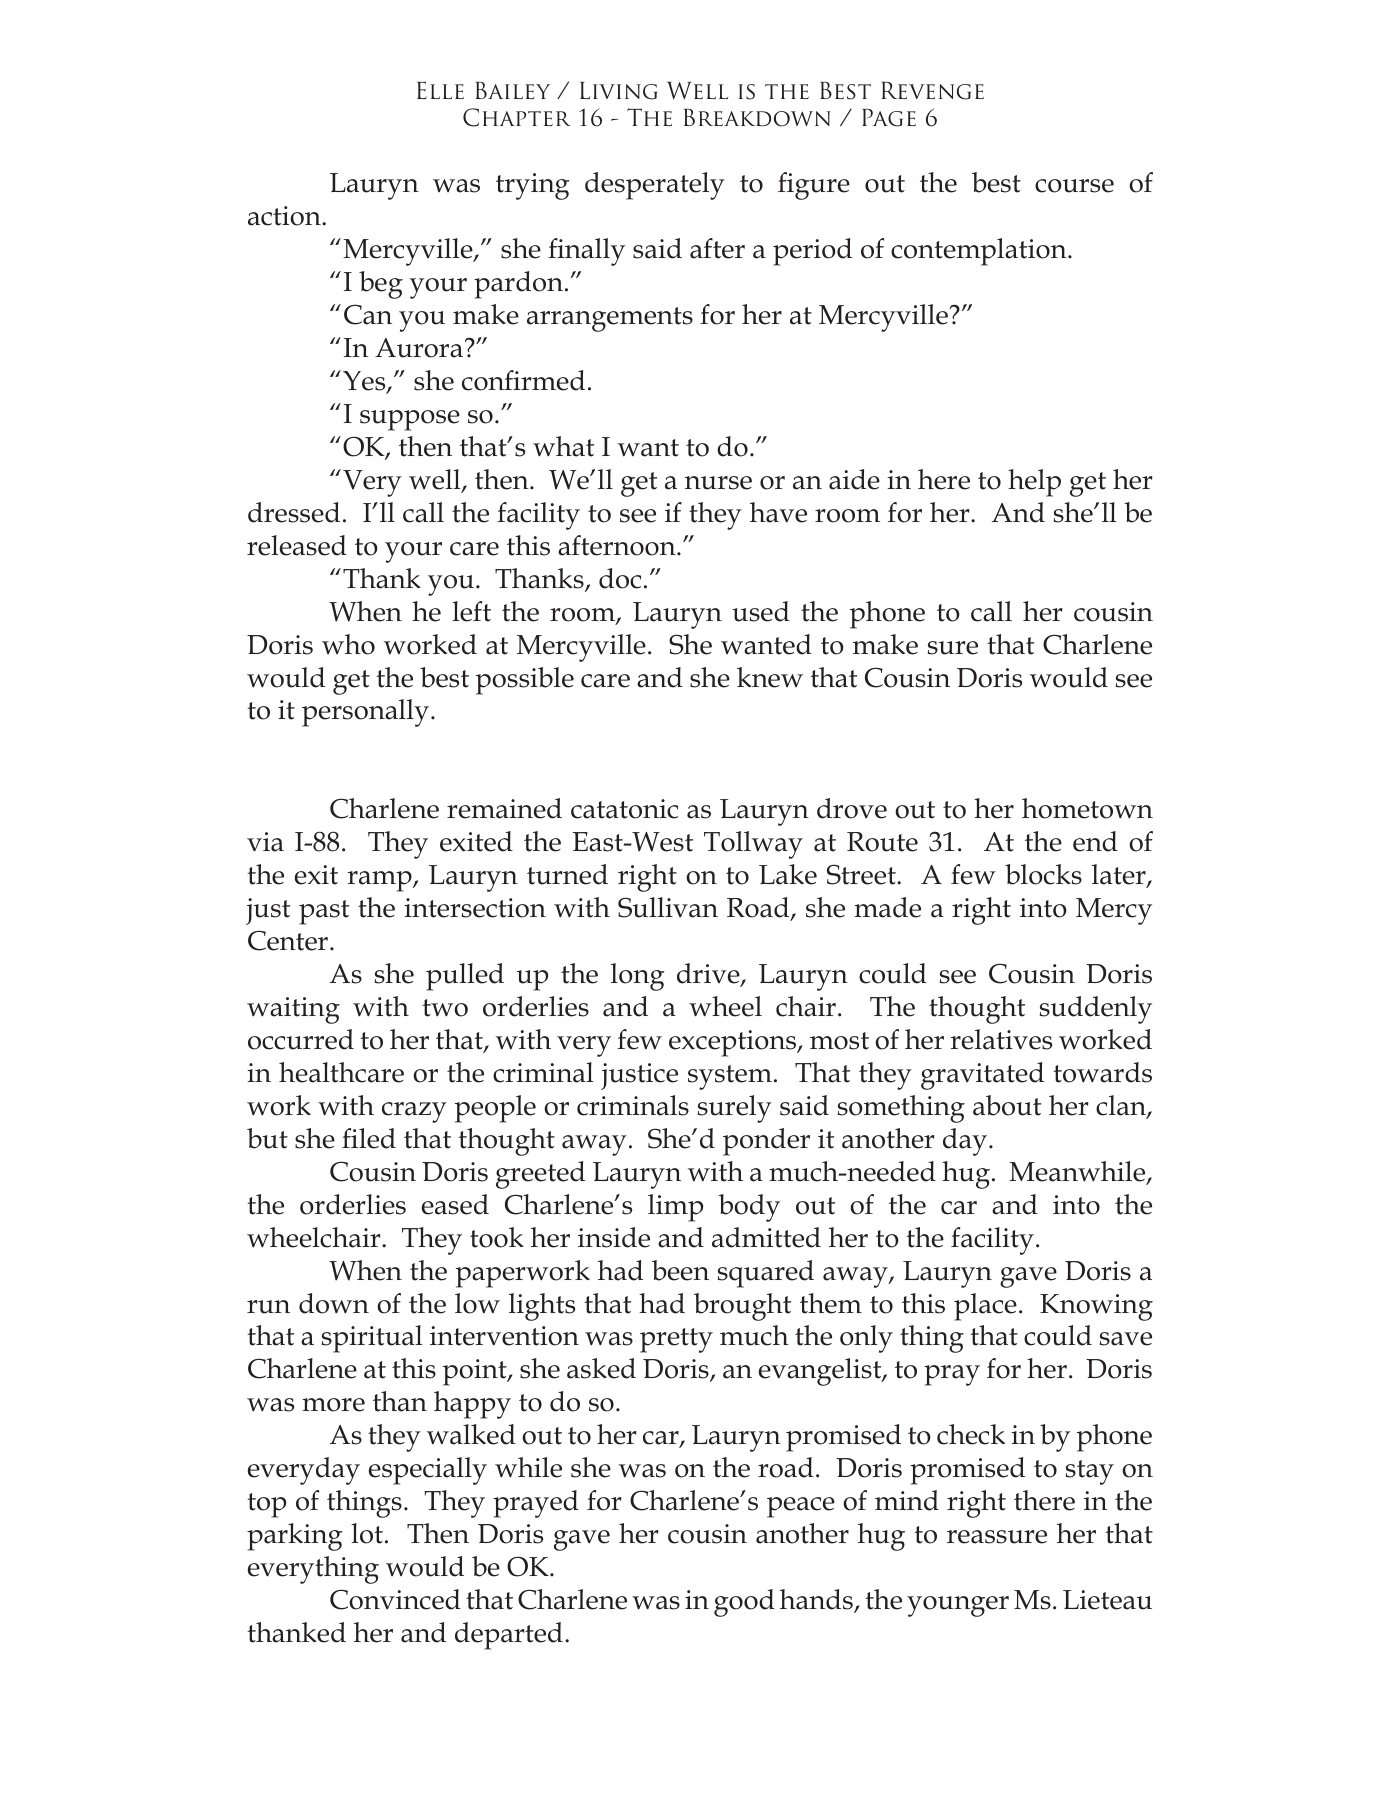 The height and width of the screenshot is (1812, 1400). Describe the element at coordinates (1034, 483) in the screenshot. I see `help` at that location.
